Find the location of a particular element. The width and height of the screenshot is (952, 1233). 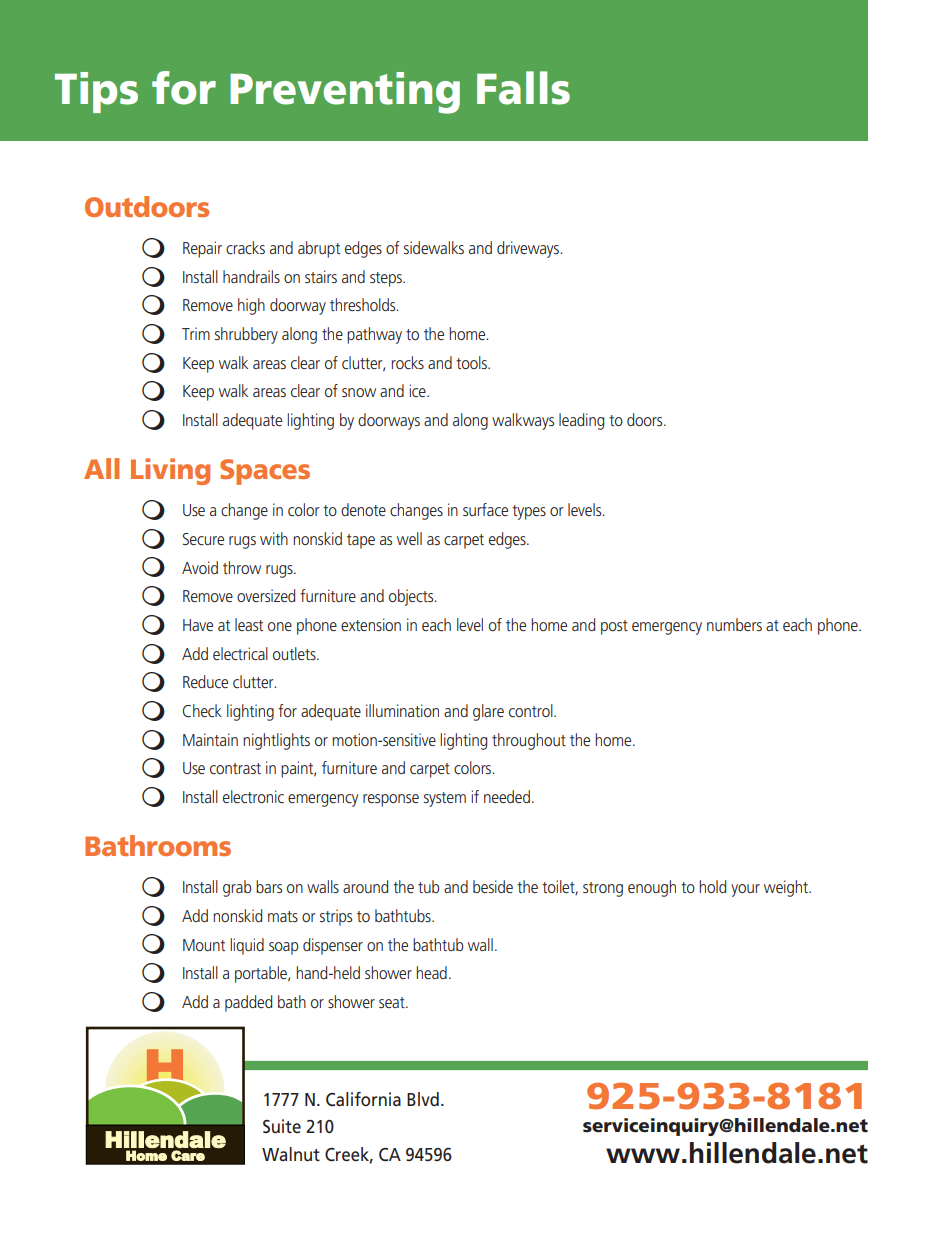

grab is located at coordinates (237, 888).
